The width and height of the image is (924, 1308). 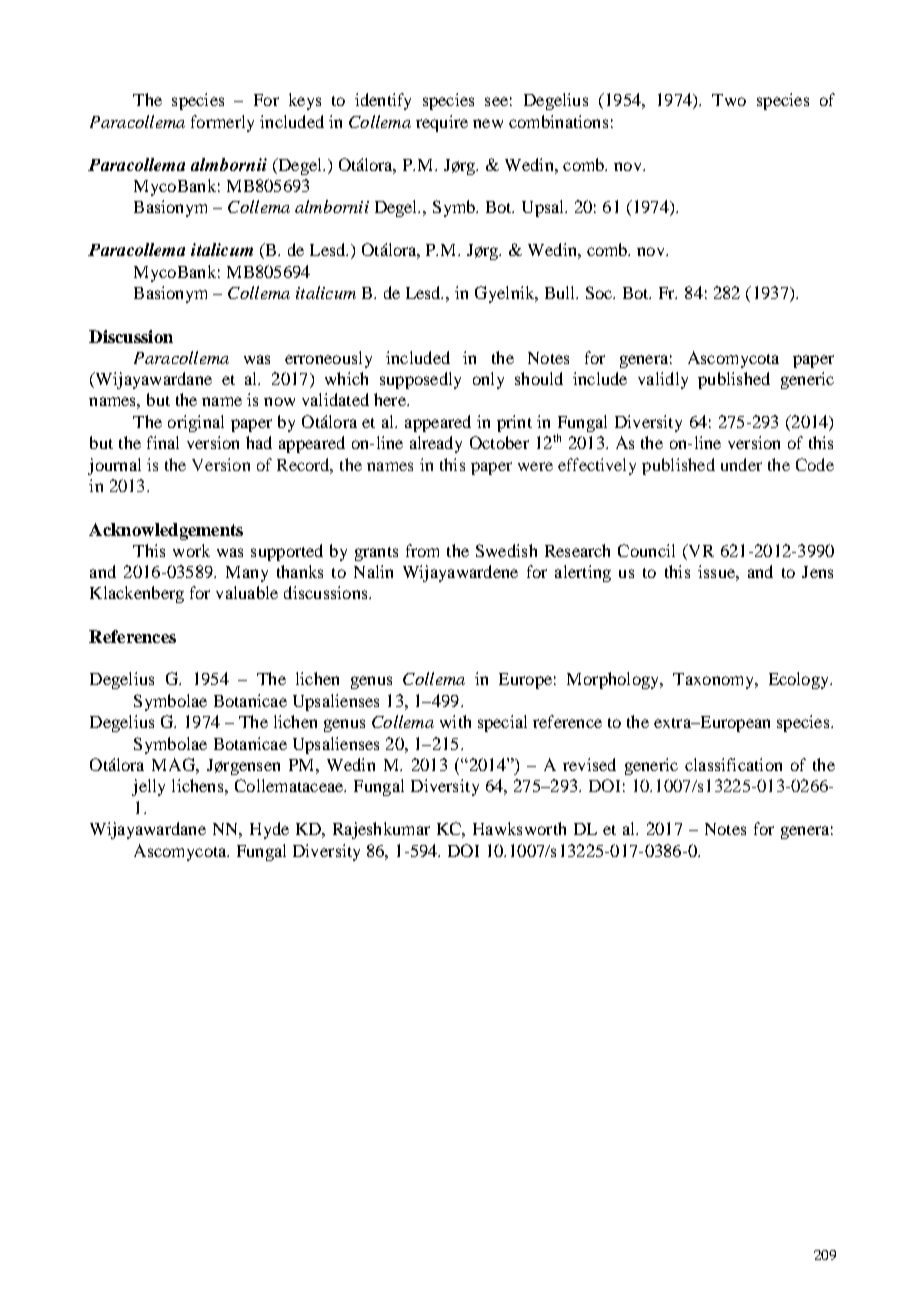 I want to click on jelly, so click(x=148, y=787).
